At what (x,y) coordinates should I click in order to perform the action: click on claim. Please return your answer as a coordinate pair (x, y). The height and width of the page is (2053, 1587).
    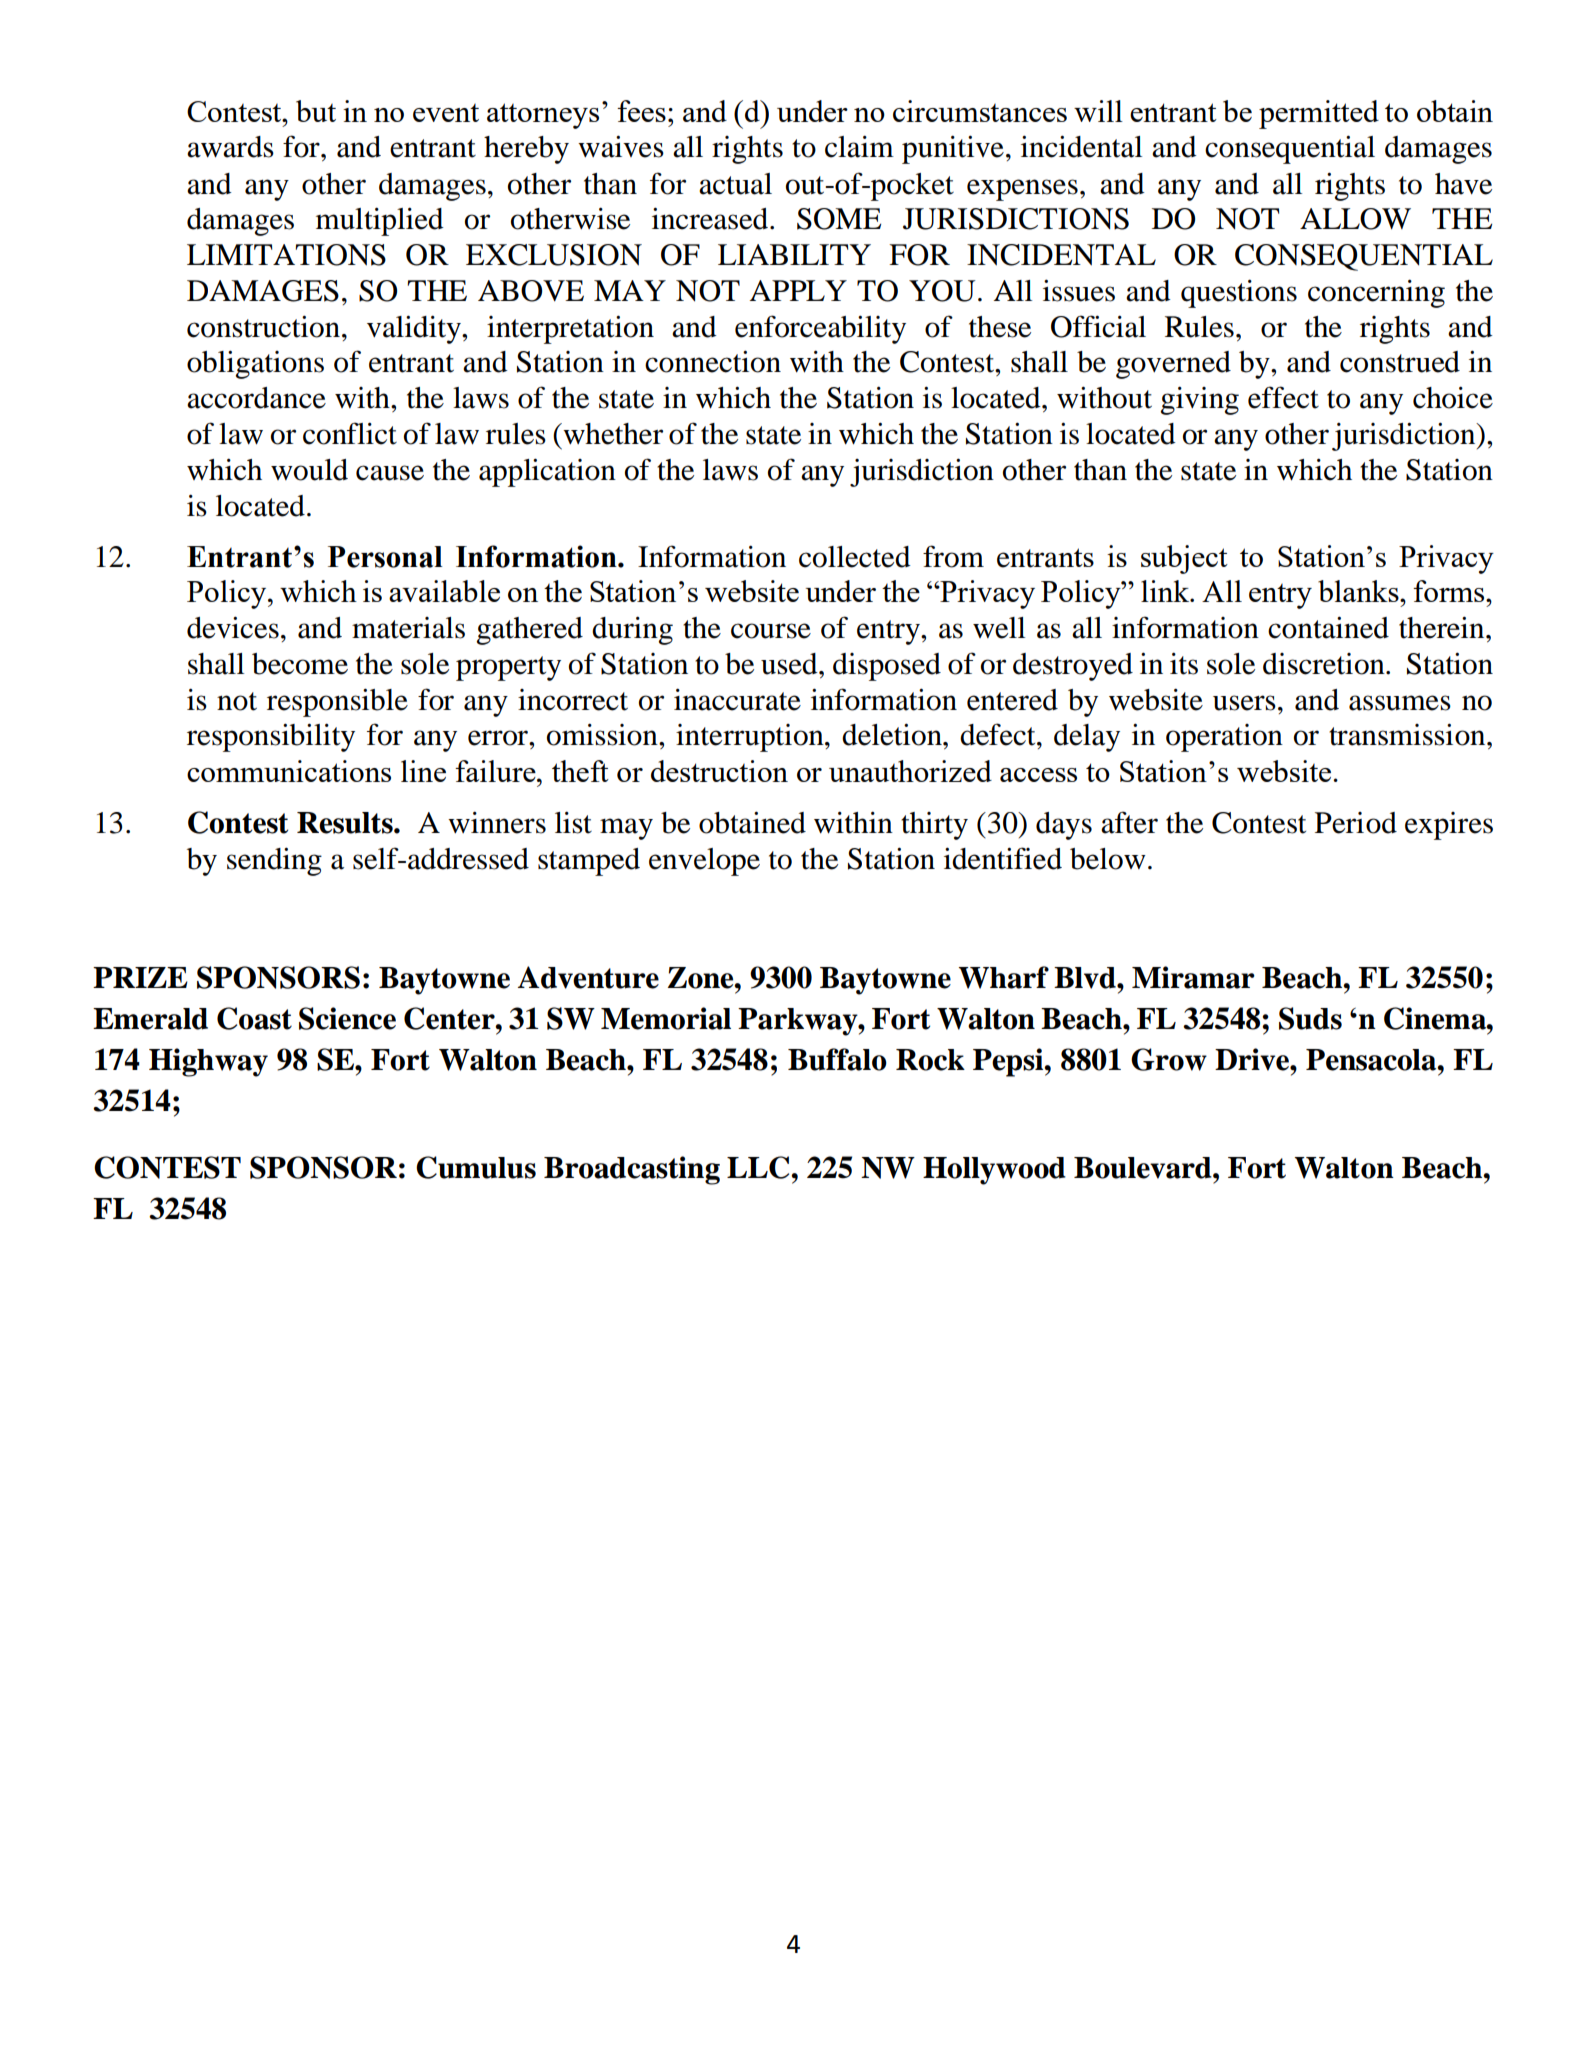
    Looking at the image, I should click on (859, 147).
